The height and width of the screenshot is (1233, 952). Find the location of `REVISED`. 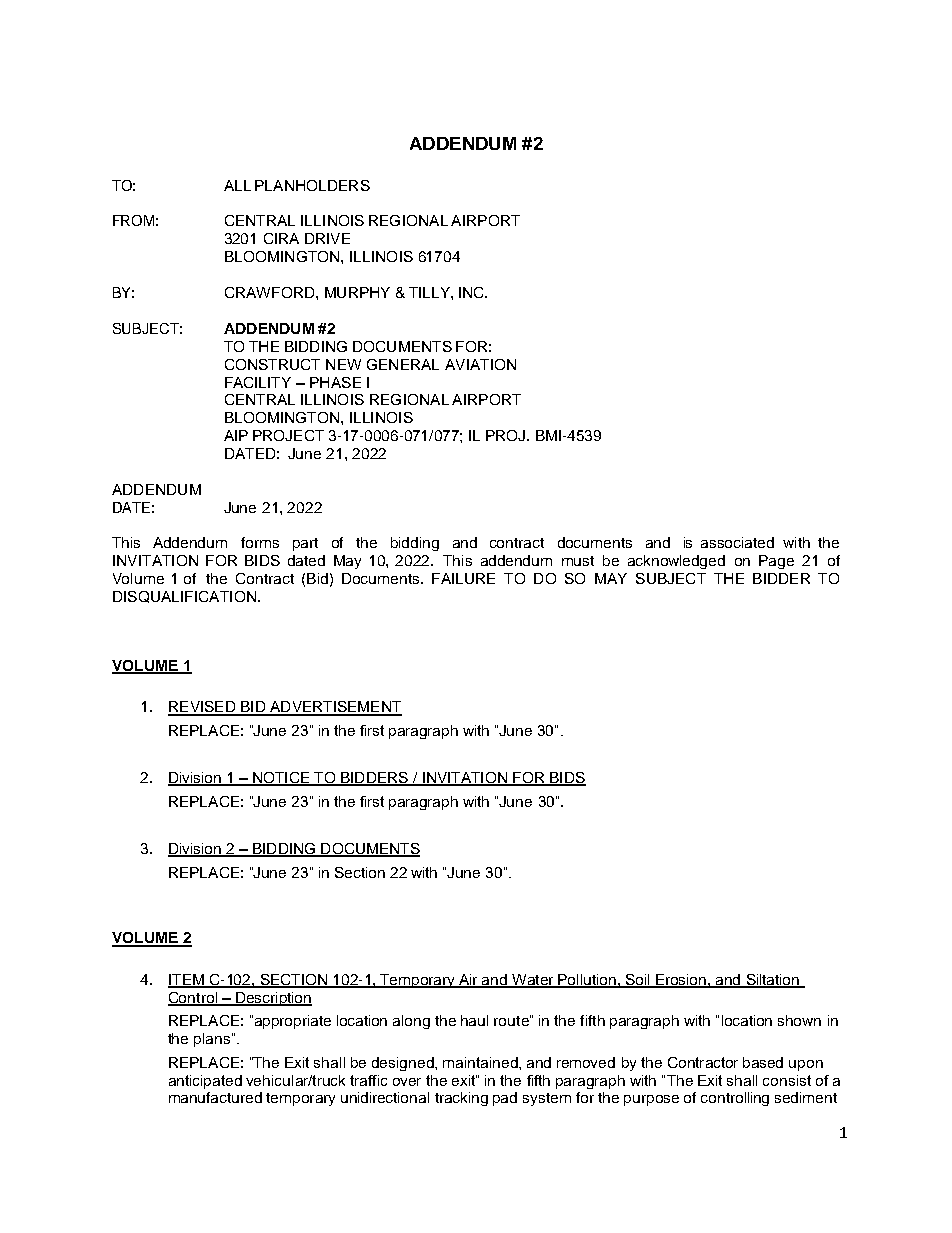

REVISED is located at coordinates (203, 708).
